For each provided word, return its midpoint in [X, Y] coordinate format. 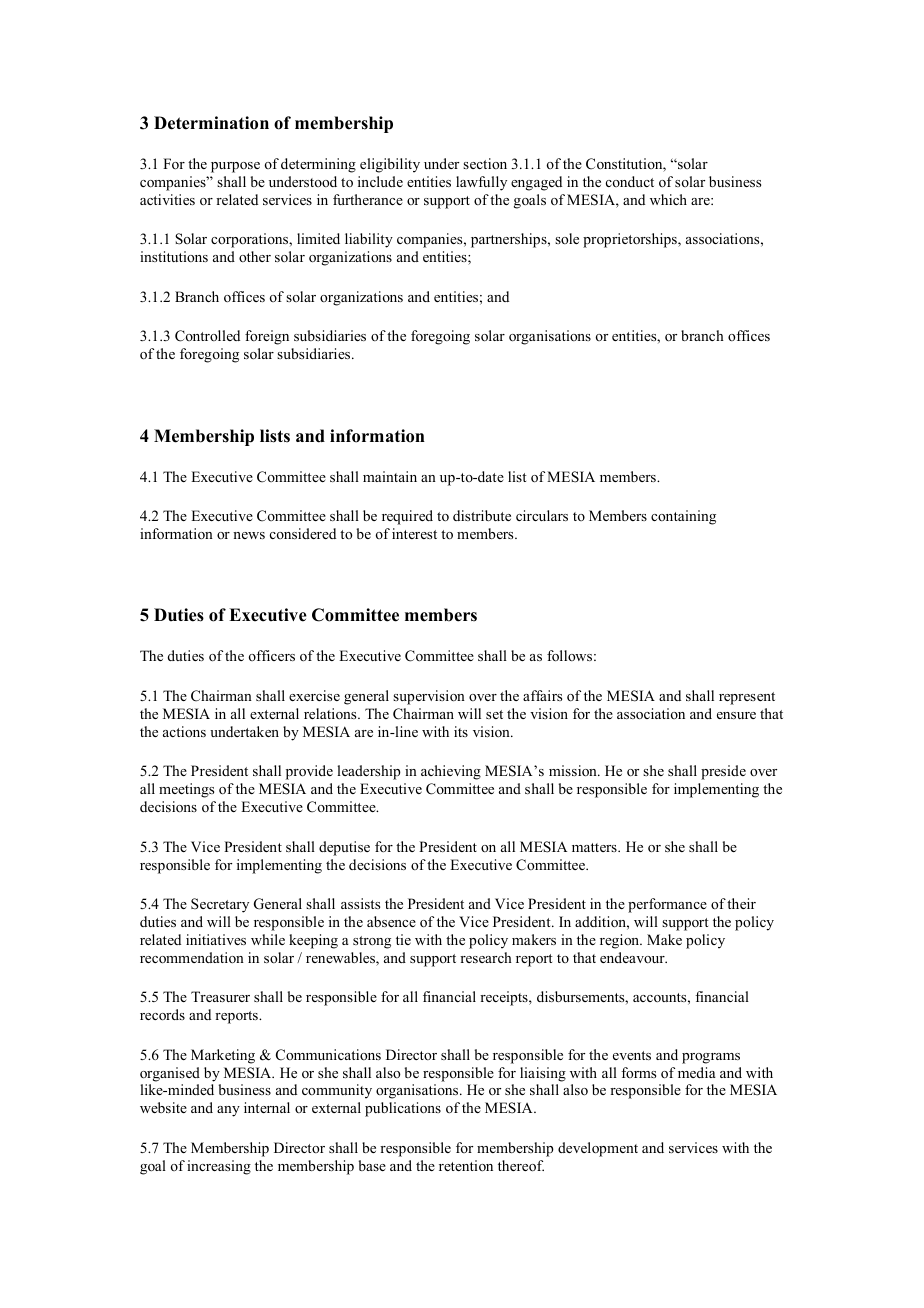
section [485, 163]
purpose [235, 167]
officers [272, 655]
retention [466, 1165]
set [494, 714]
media [697, 1072]
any [228, 1111]
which [668, 199]
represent [747, 698]
